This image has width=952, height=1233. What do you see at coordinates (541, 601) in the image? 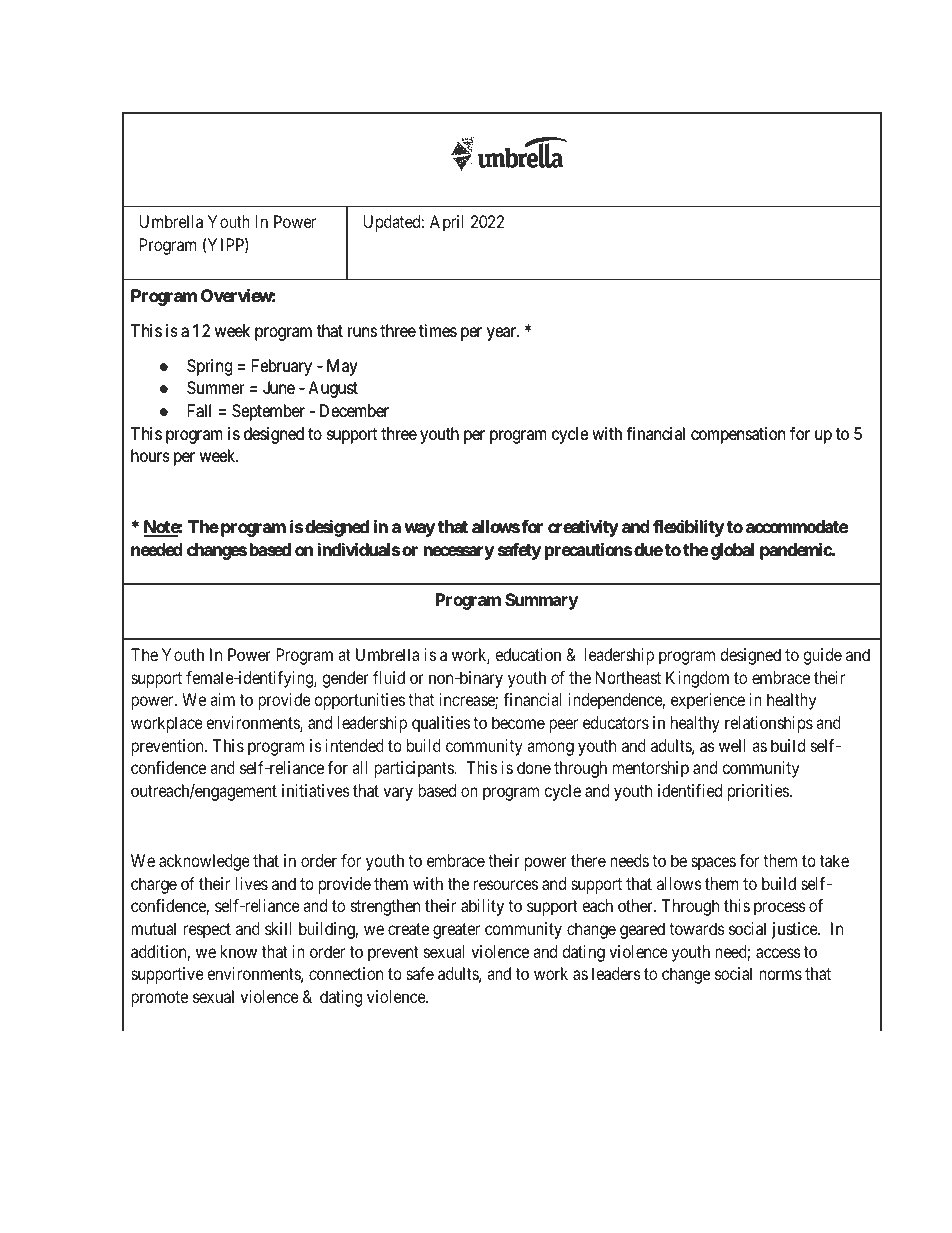
I see `Summary` at bounding box center [541, 601].
